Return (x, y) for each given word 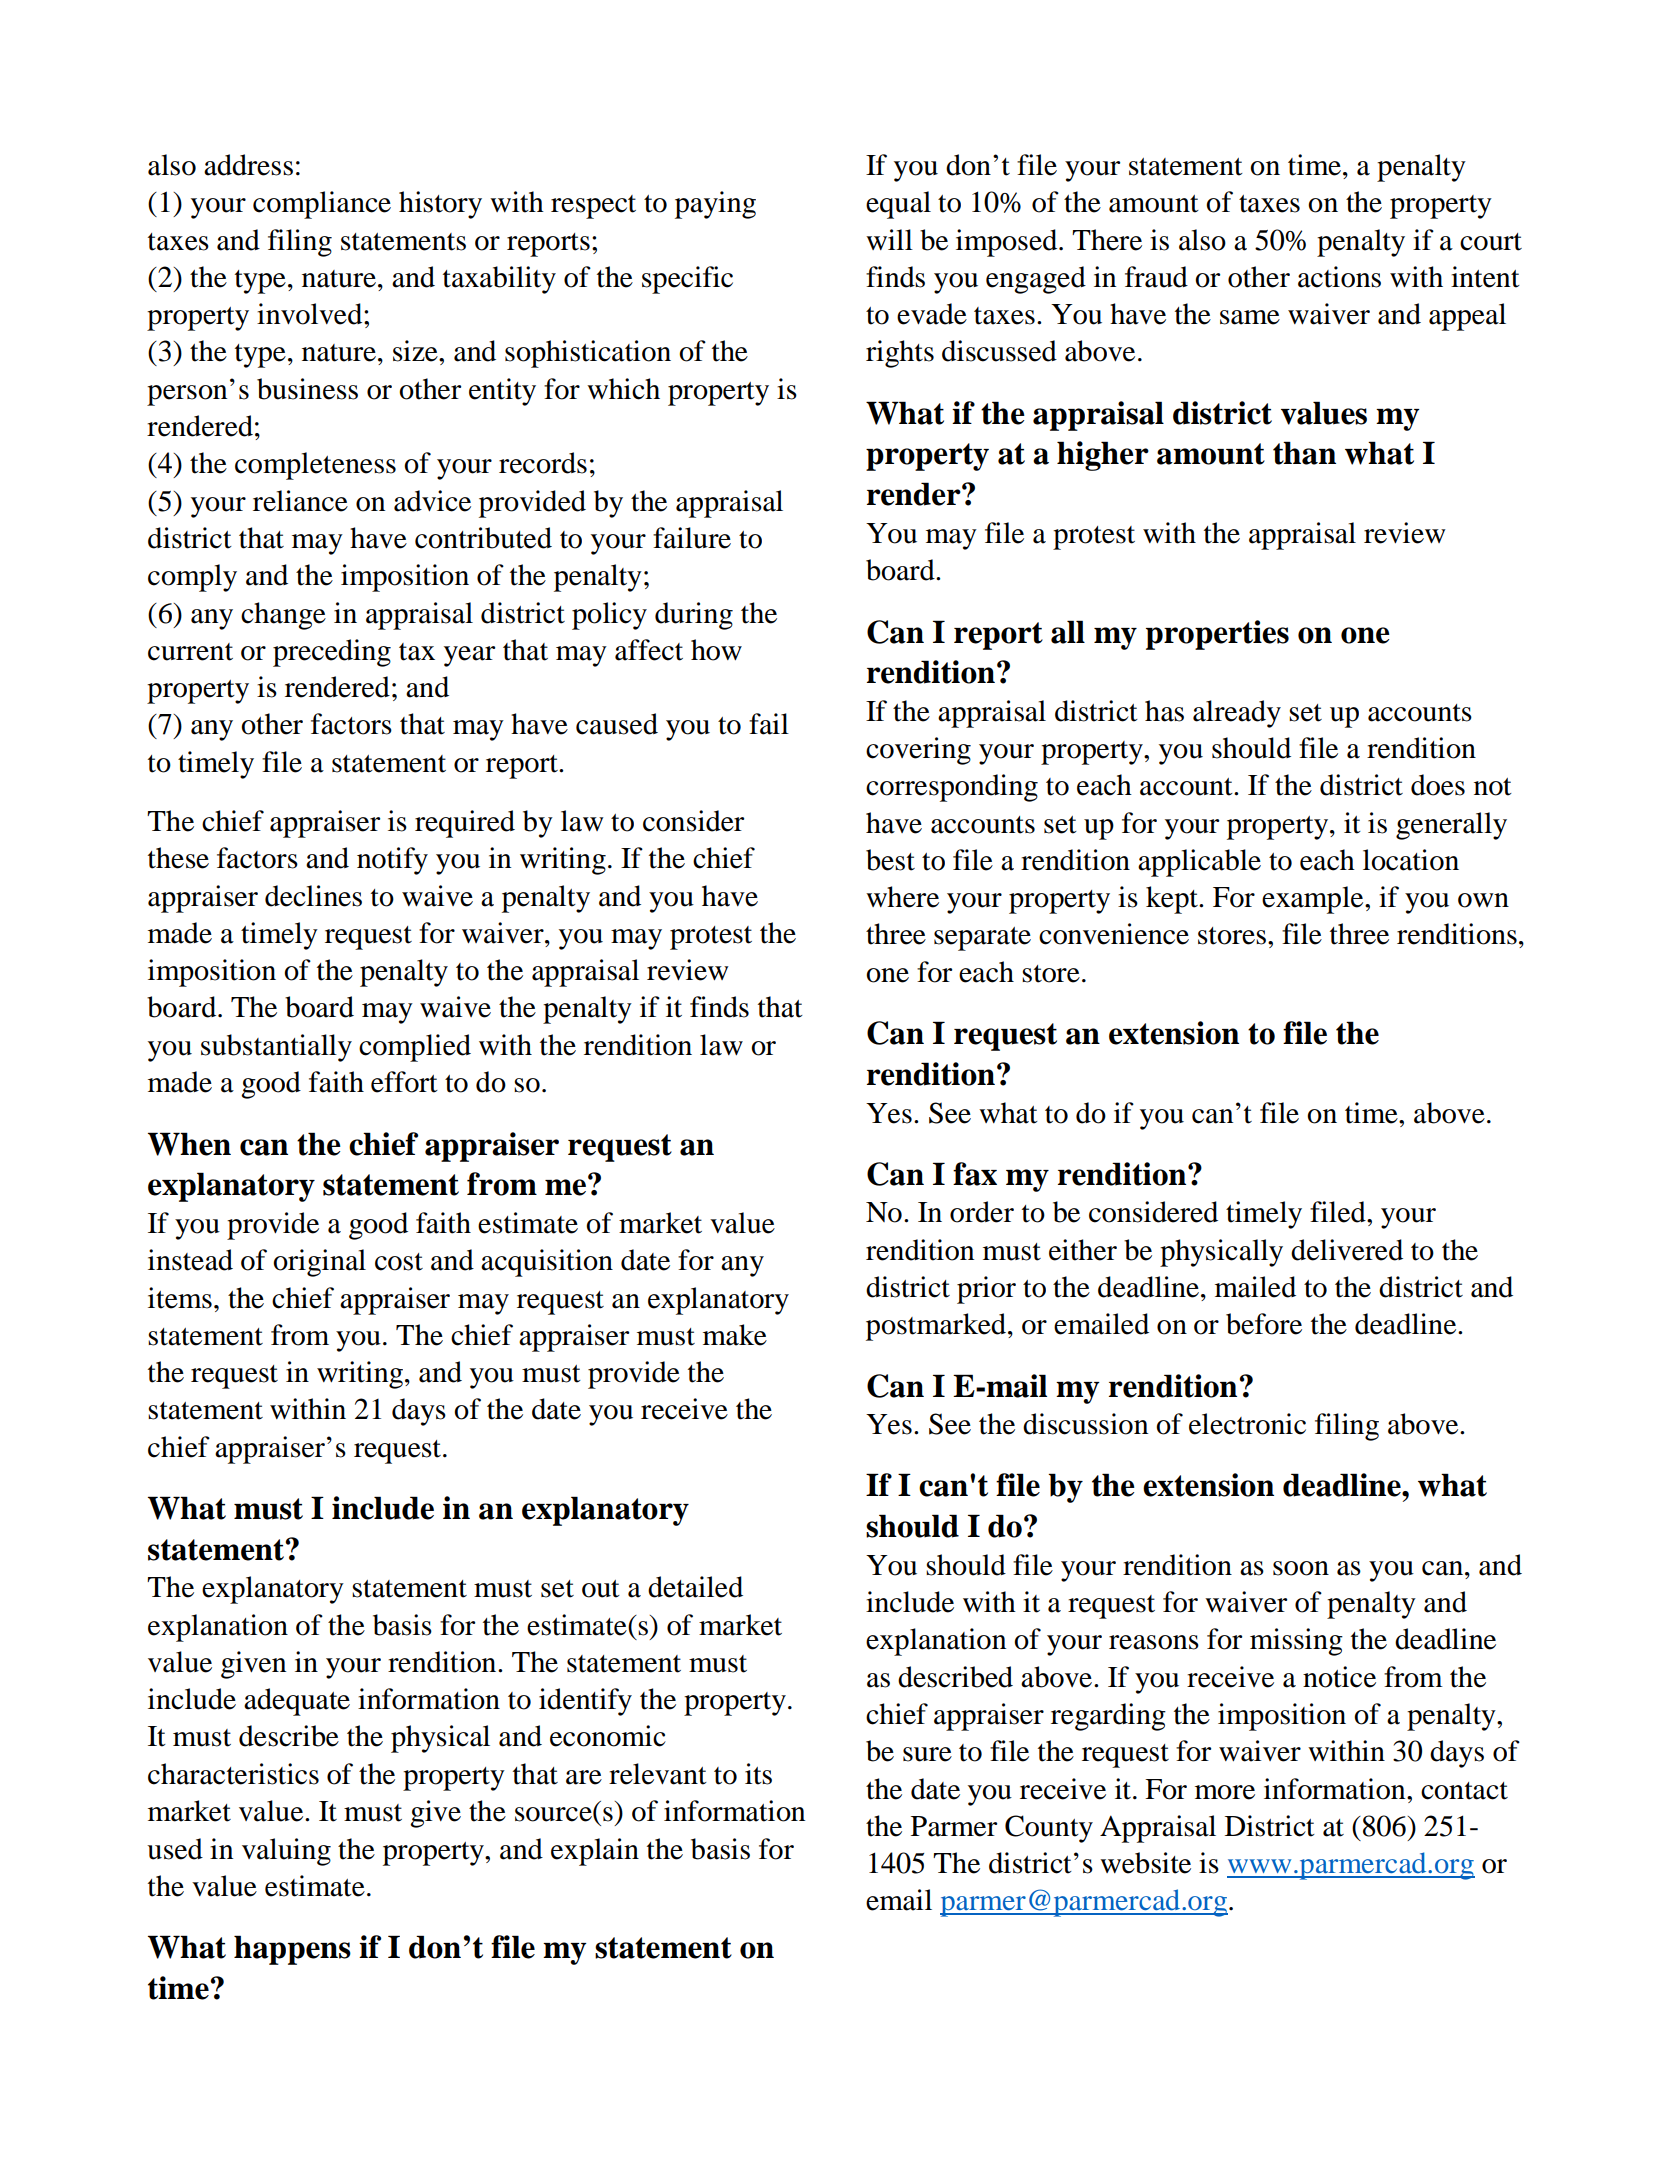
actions (1339, 277)
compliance (322, 205)
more (1225, 1792)
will (889, 239)
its (758, 1774)
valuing (286, 1852)
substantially (276, 1048)
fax (975, 1174)
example (1314, 900)
